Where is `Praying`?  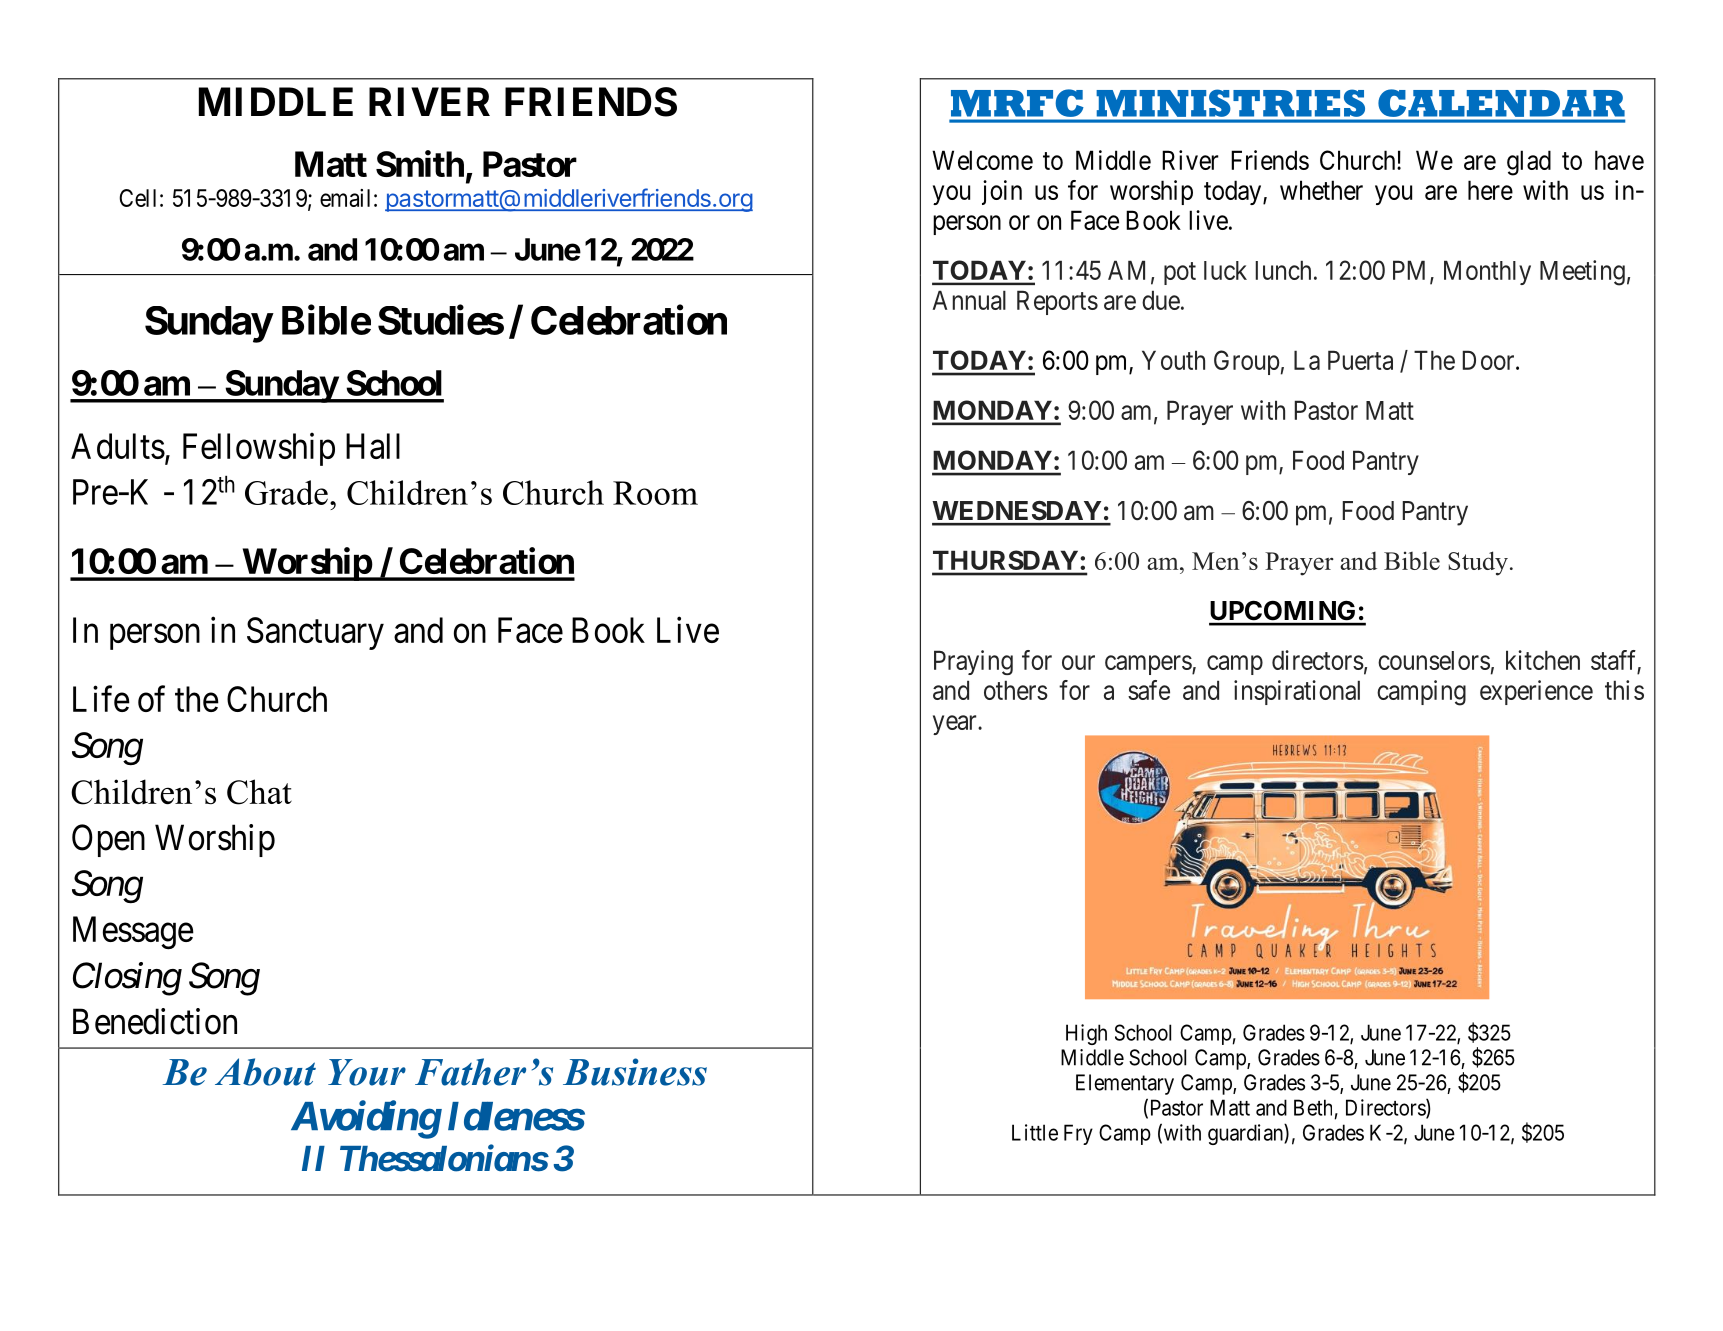
Praying is located at coordinates (973, 662).
